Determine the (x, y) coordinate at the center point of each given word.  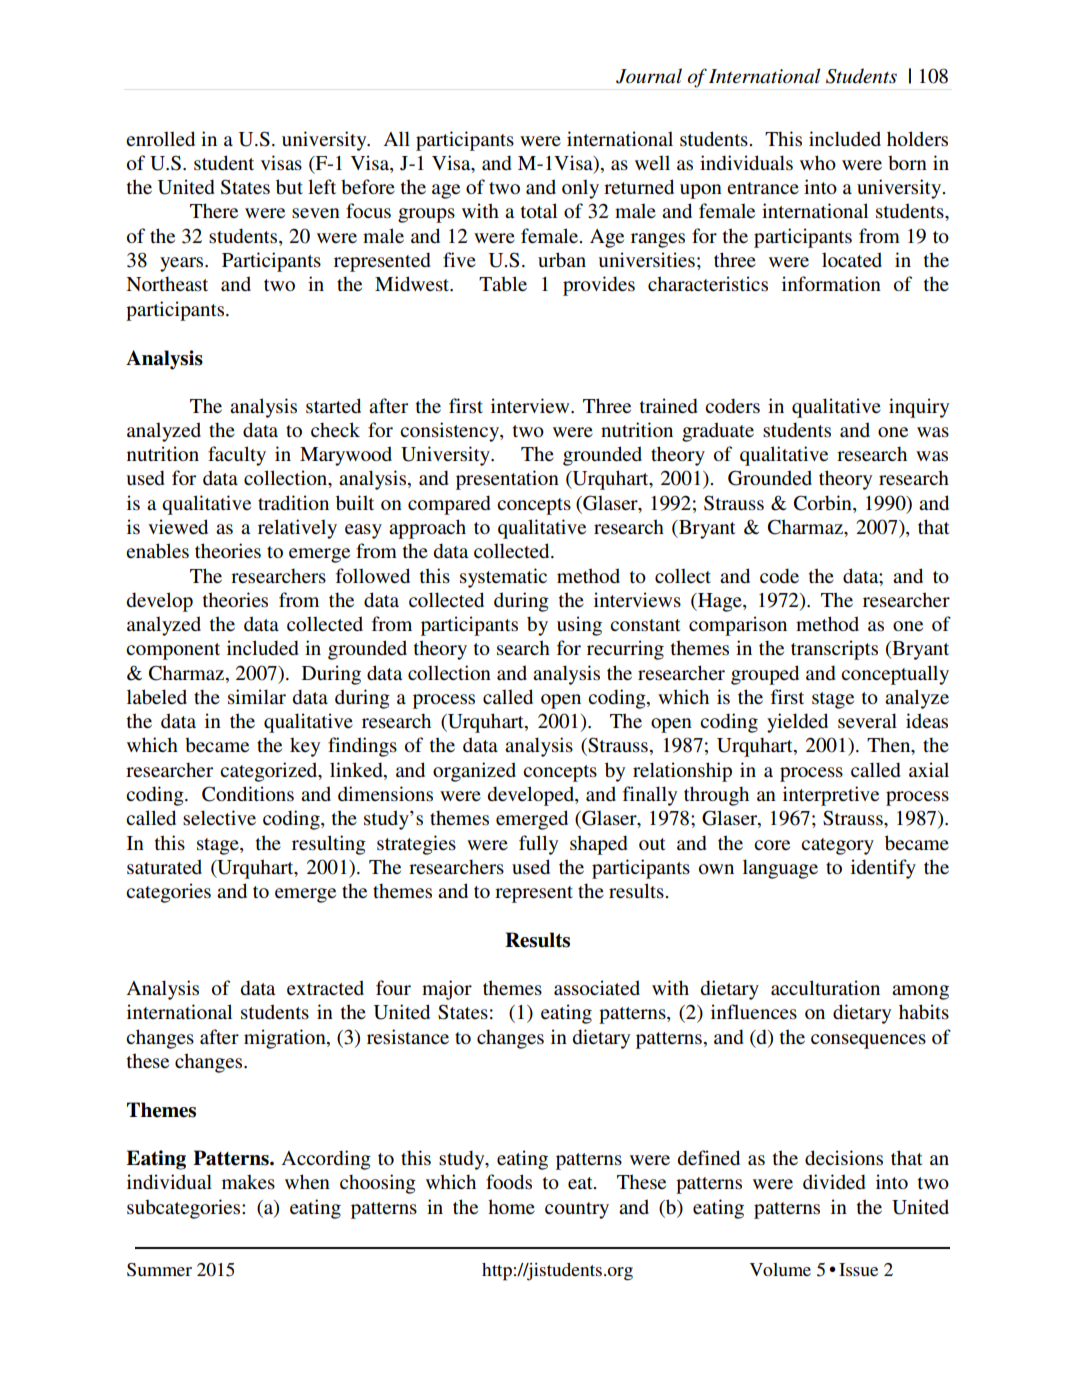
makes (248, 1181)
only (580, 189)
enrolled (160, 139)
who (818, 162)
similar (257, 696)
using (579, 626)
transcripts (834, 650)
